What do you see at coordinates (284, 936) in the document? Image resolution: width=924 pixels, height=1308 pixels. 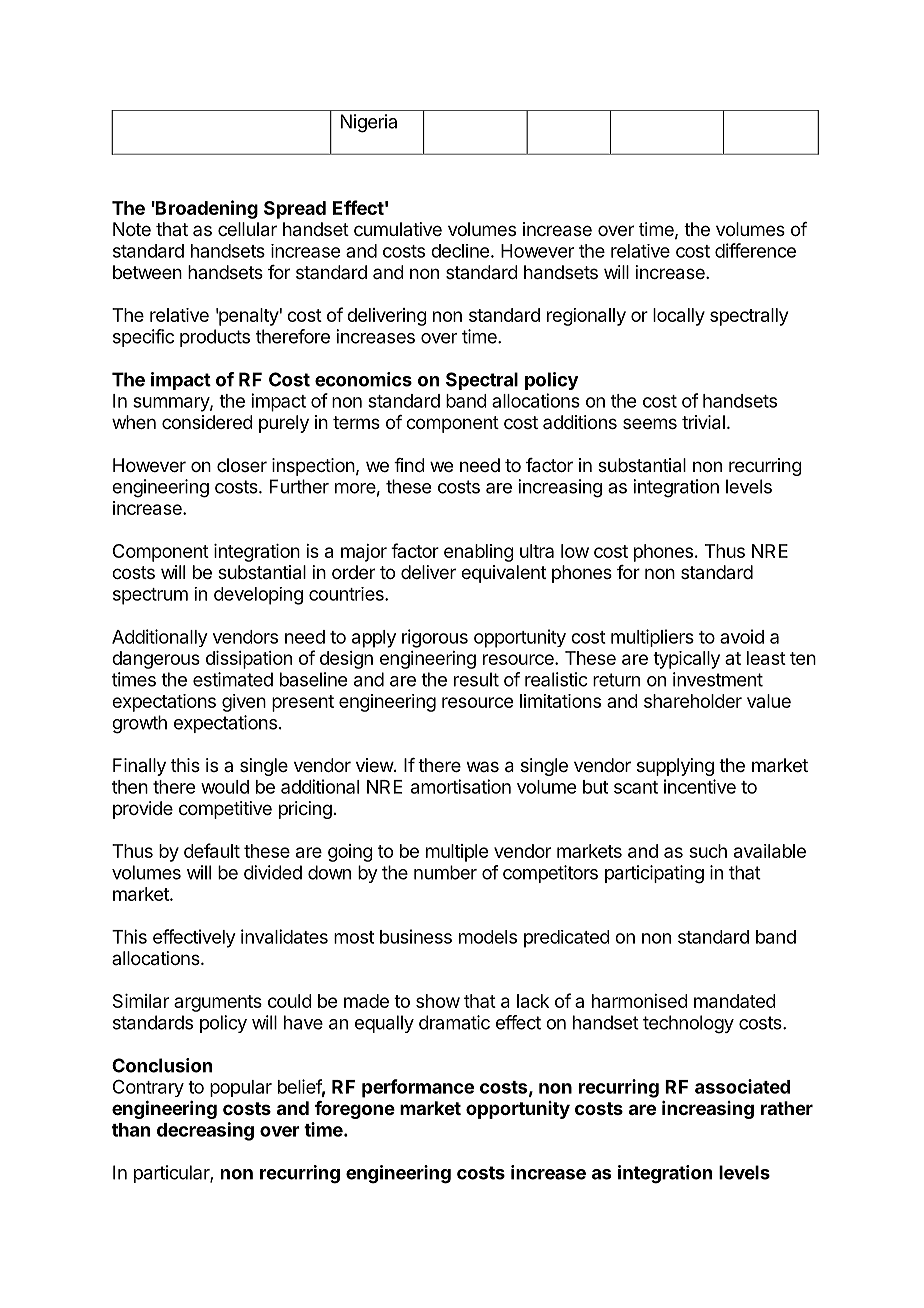 I see `invalidates` at bounding box center [284, 936].
